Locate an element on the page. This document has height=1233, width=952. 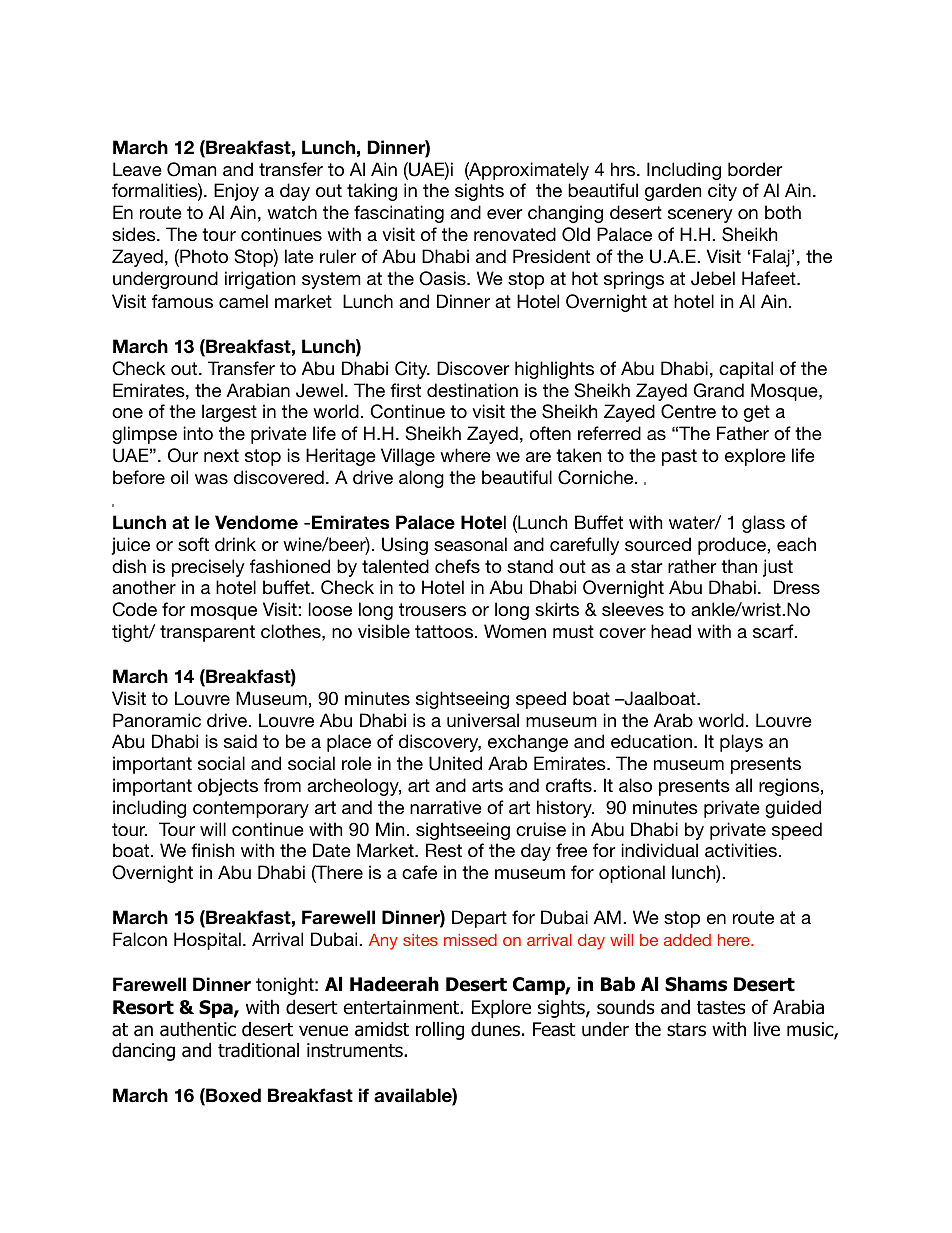
plays is located at coordinates (741, 743).
